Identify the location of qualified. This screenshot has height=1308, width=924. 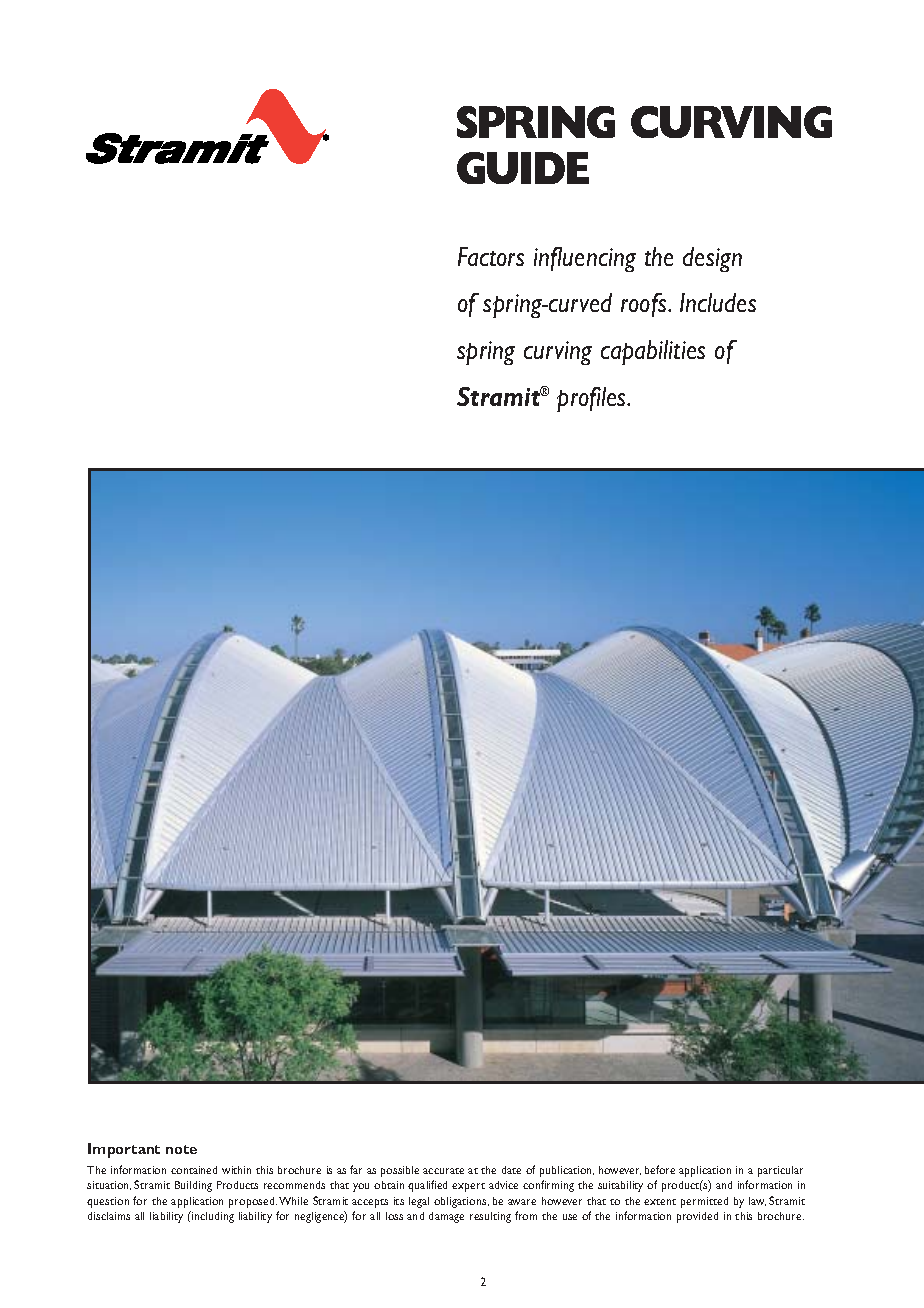
(427, 1186).
